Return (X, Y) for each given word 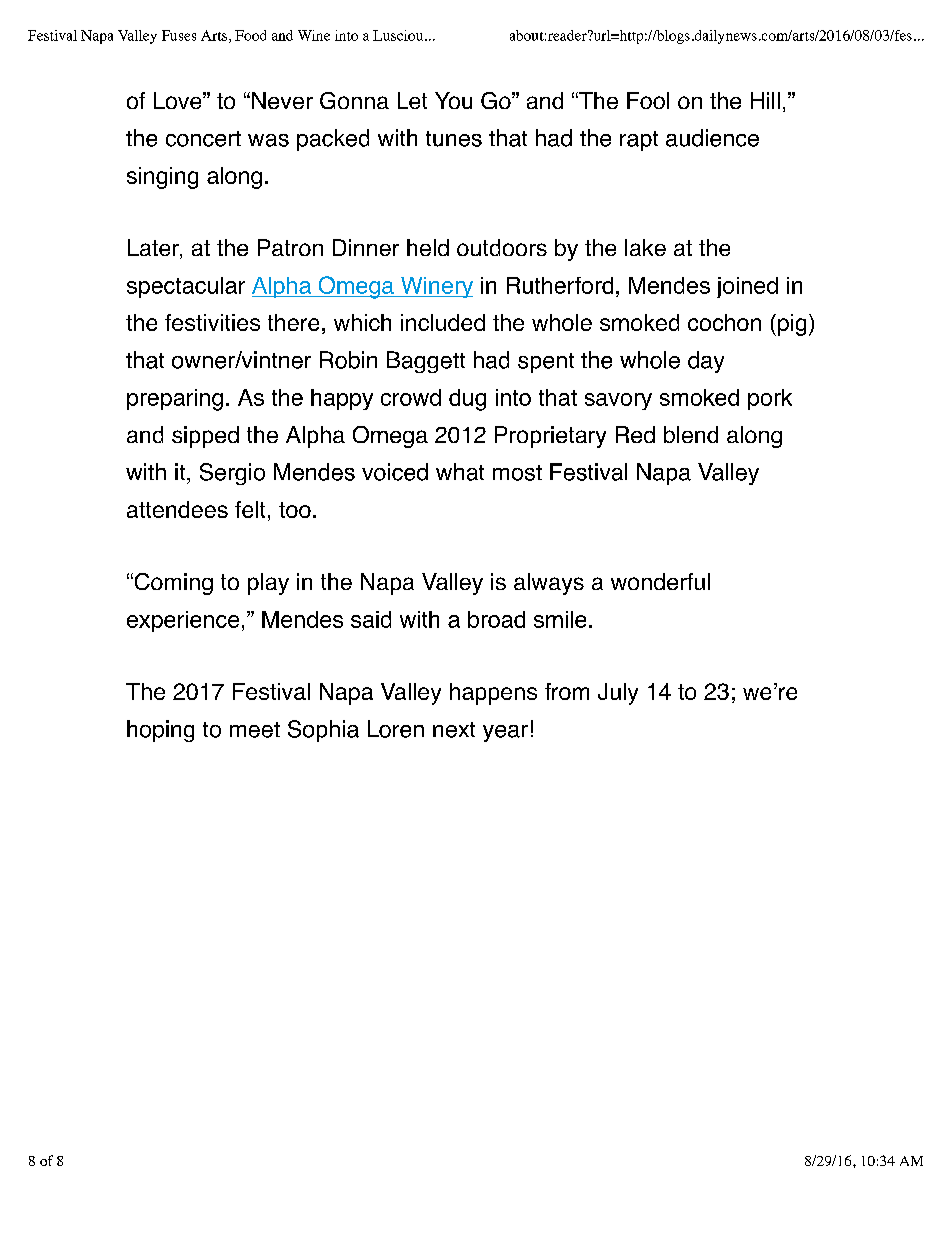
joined (747, 287)
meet (255, 730)
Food (250, 35)
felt (250, 509)
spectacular (186, 287)
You (453, 100)
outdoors (502, 247)
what (460, 472)
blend (691, 434)
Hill (765, 100)
